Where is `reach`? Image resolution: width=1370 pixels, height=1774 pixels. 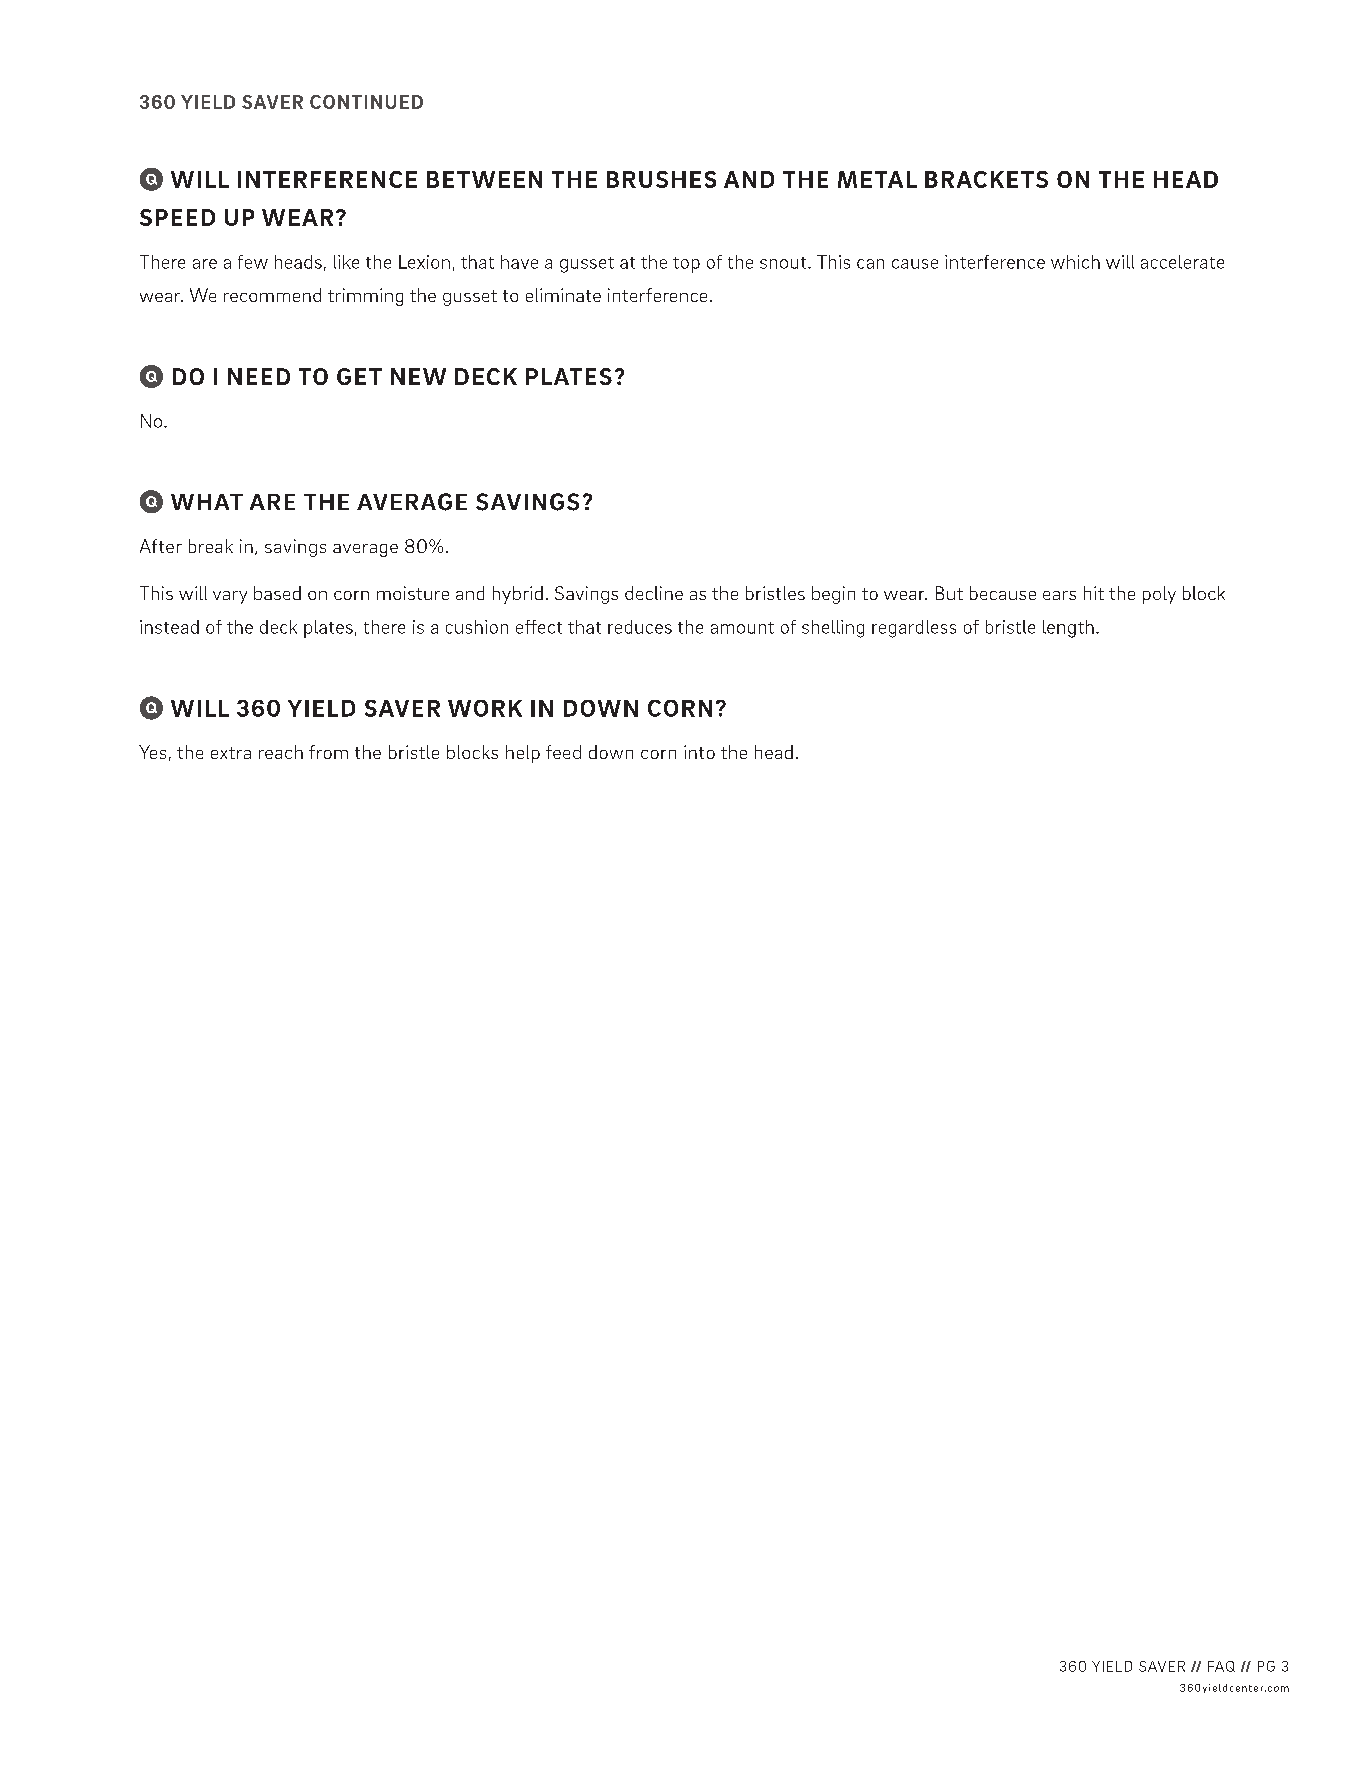
reach is located at coordinates (281, 752).
